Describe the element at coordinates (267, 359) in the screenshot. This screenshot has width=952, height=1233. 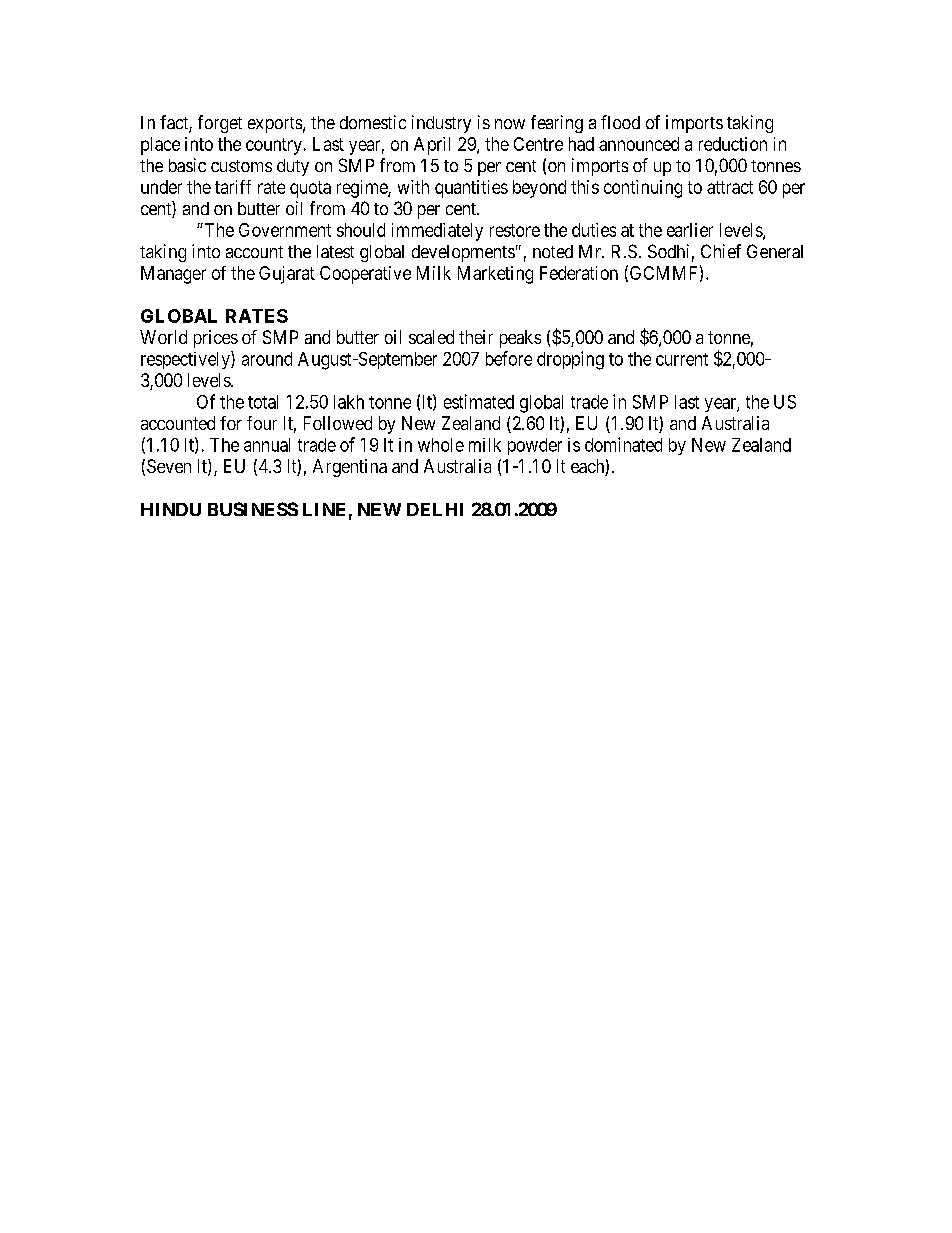
I see `around` at that location.
